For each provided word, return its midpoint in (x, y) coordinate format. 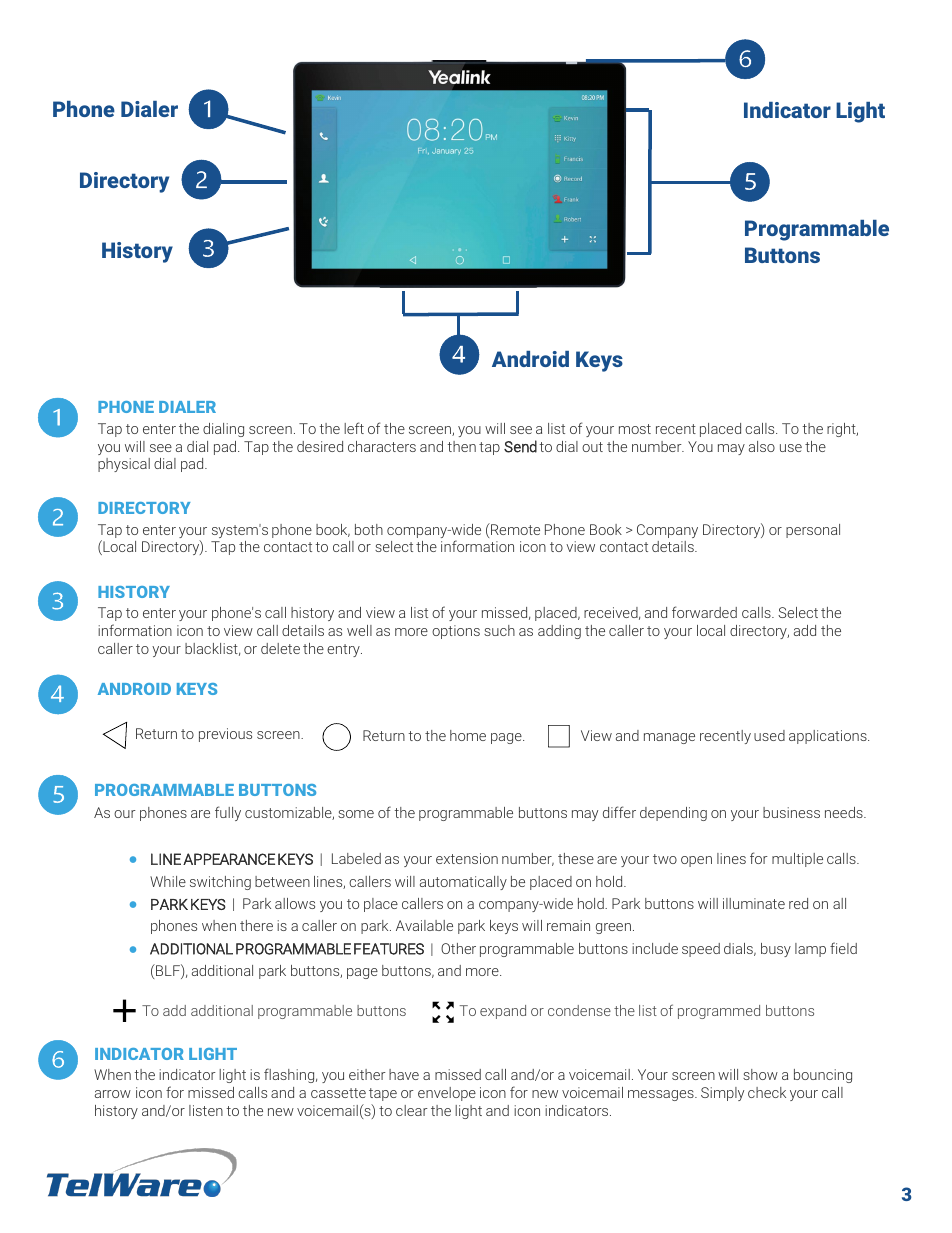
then (461, 446)
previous (225, 735)
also (762, 446)
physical (124, 465)
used (769, 735)
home (468, 735)
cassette (338, 1093)
